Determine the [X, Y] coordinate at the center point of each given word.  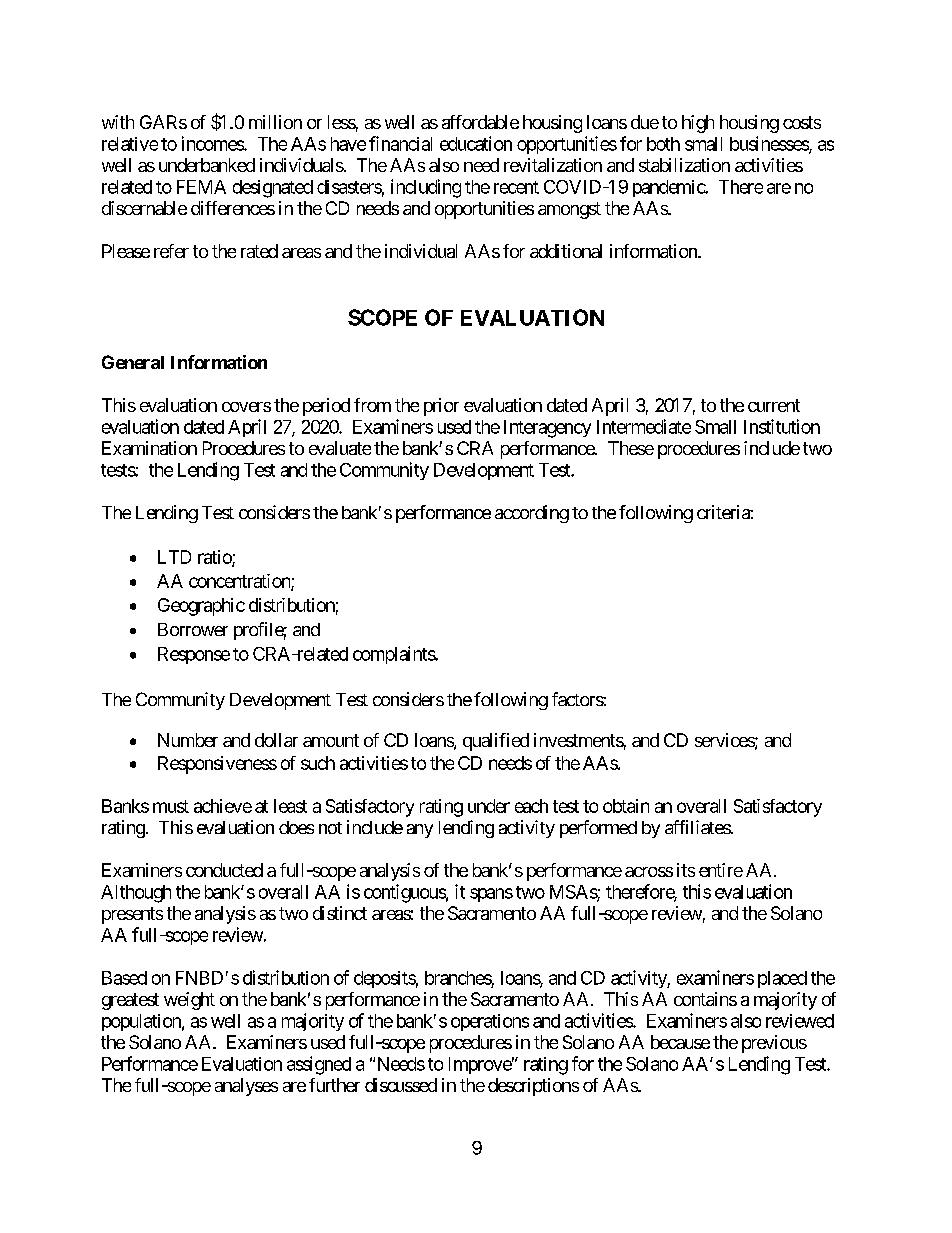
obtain [626, 806]
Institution [782, 426]
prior [441, 407]
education [476, 143]
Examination [149, 448]
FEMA [201, 187]
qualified [496, 742]
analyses [246, 1087]
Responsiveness [217, 765]
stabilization [684, 165]
